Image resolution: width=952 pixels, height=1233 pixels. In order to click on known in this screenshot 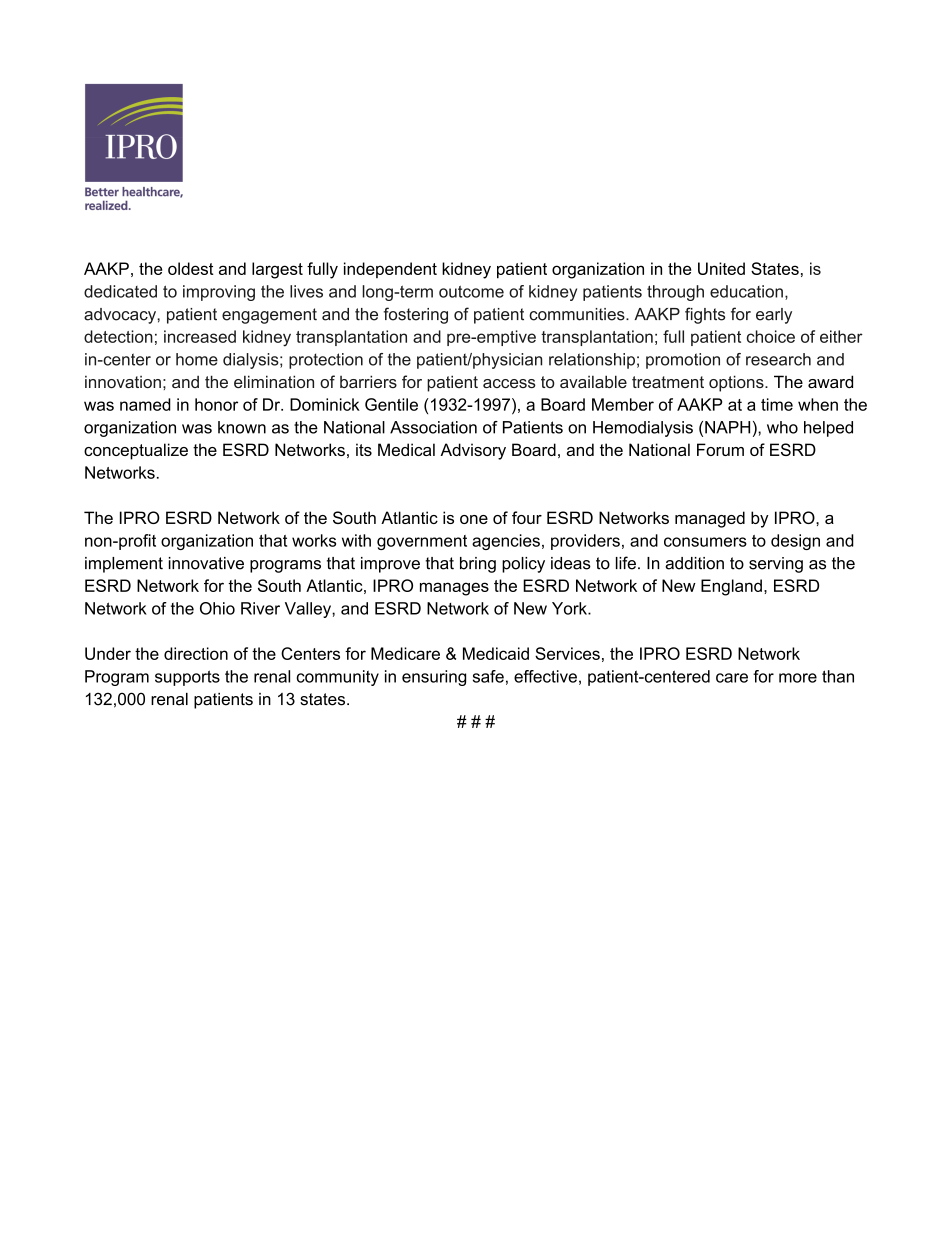, I will do `click(242, 427)`.
